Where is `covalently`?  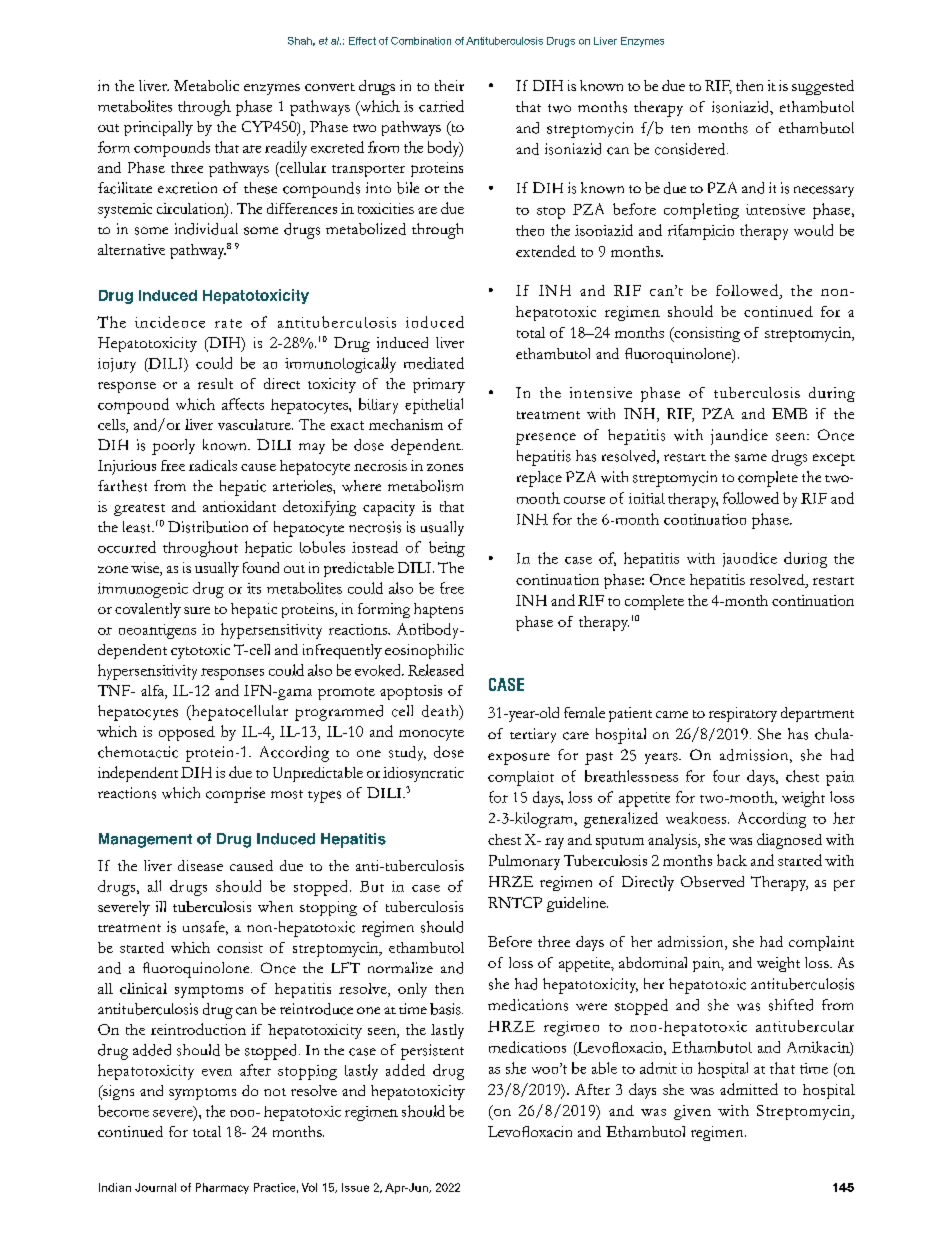
covalently is located at coordinates (148, 610).
